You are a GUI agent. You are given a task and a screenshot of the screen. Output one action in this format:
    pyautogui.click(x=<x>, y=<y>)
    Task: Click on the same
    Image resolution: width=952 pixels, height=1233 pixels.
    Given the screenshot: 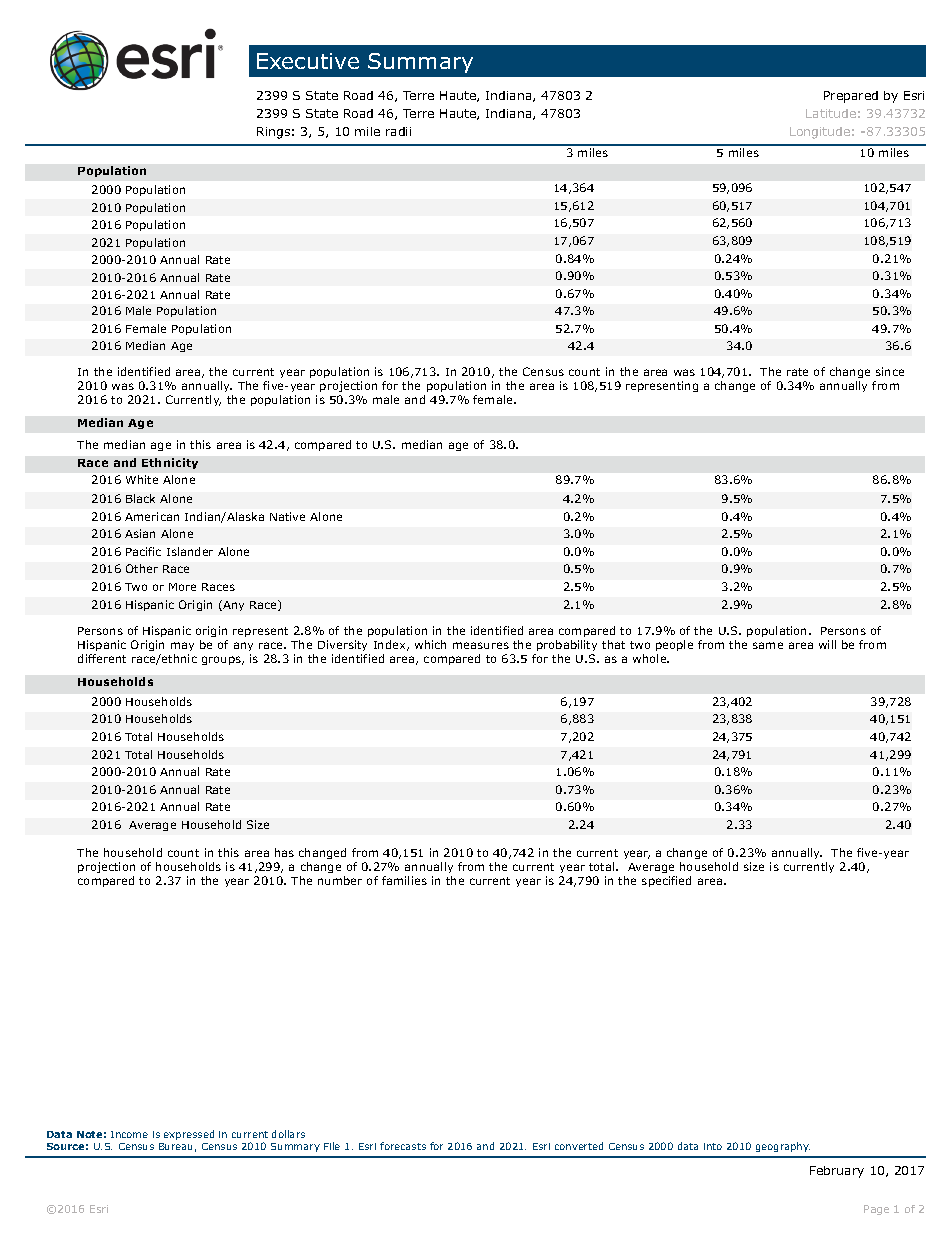 What is the action you would take?
    pyautogui.click(x=768, y=645)
